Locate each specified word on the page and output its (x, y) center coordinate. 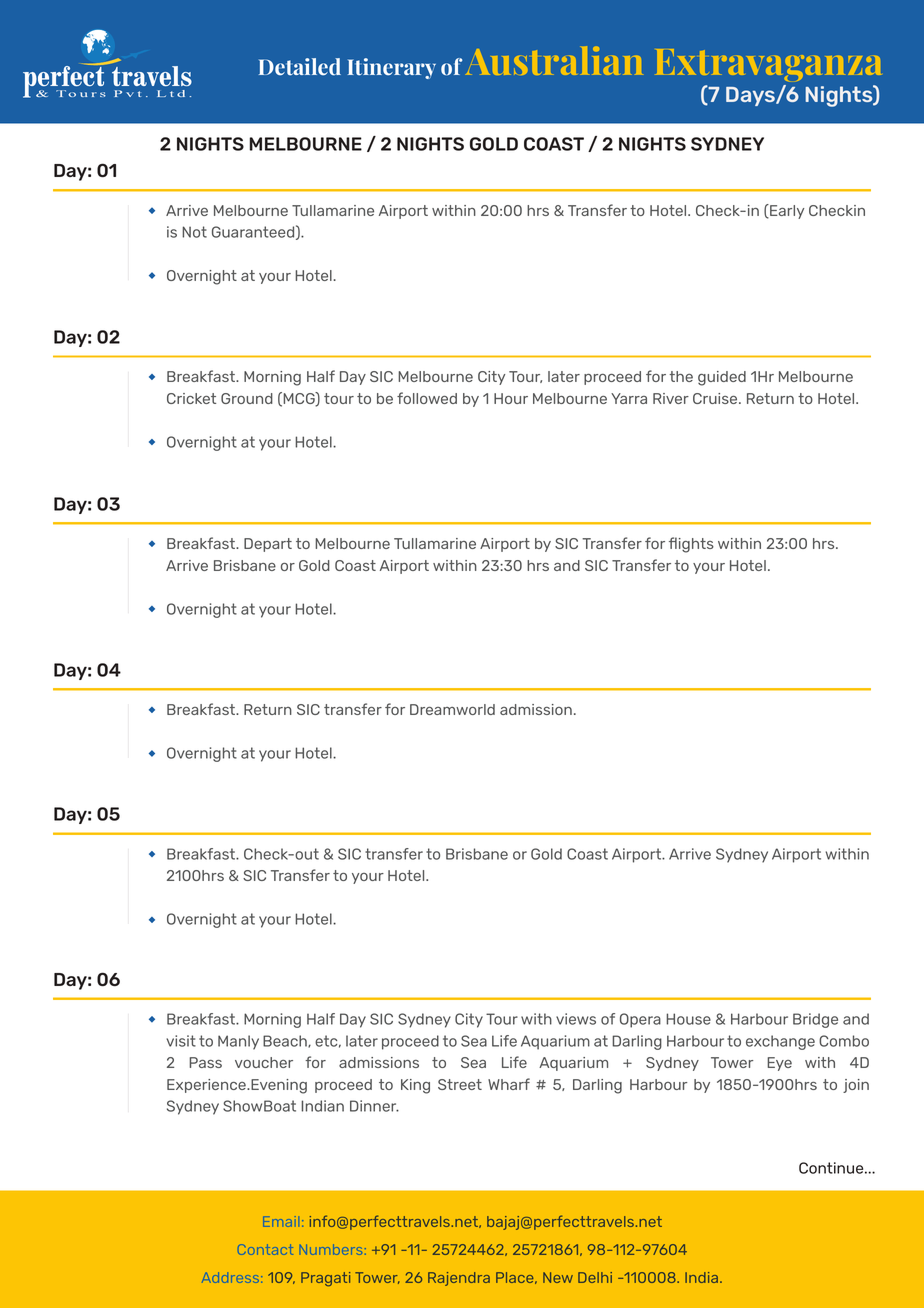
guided (722, 378)
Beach (286, 1041)
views (576, 1019)
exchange (780, 1042)
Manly (238, 1042)
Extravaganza (768, 65)
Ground (247, 398)
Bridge (815, 1020)
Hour (511, 398)
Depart (268, 545)
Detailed (300, 67)
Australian (554, 60)
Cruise (716, 398)
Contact (265, 1249)
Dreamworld (452, 709)
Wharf (509, 1084)
